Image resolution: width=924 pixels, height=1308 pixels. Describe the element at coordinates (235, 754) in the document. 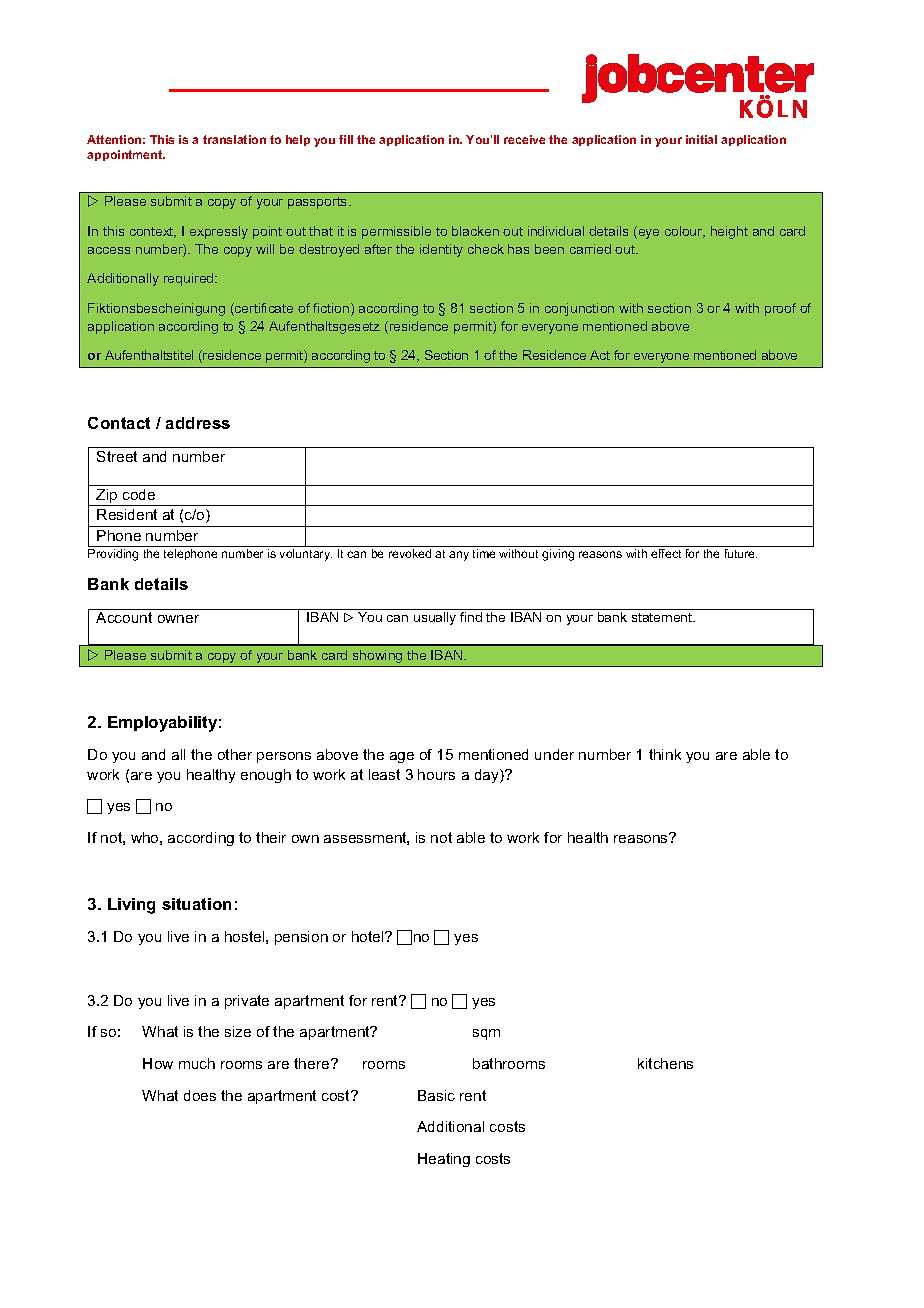

I see `other` at that location.
